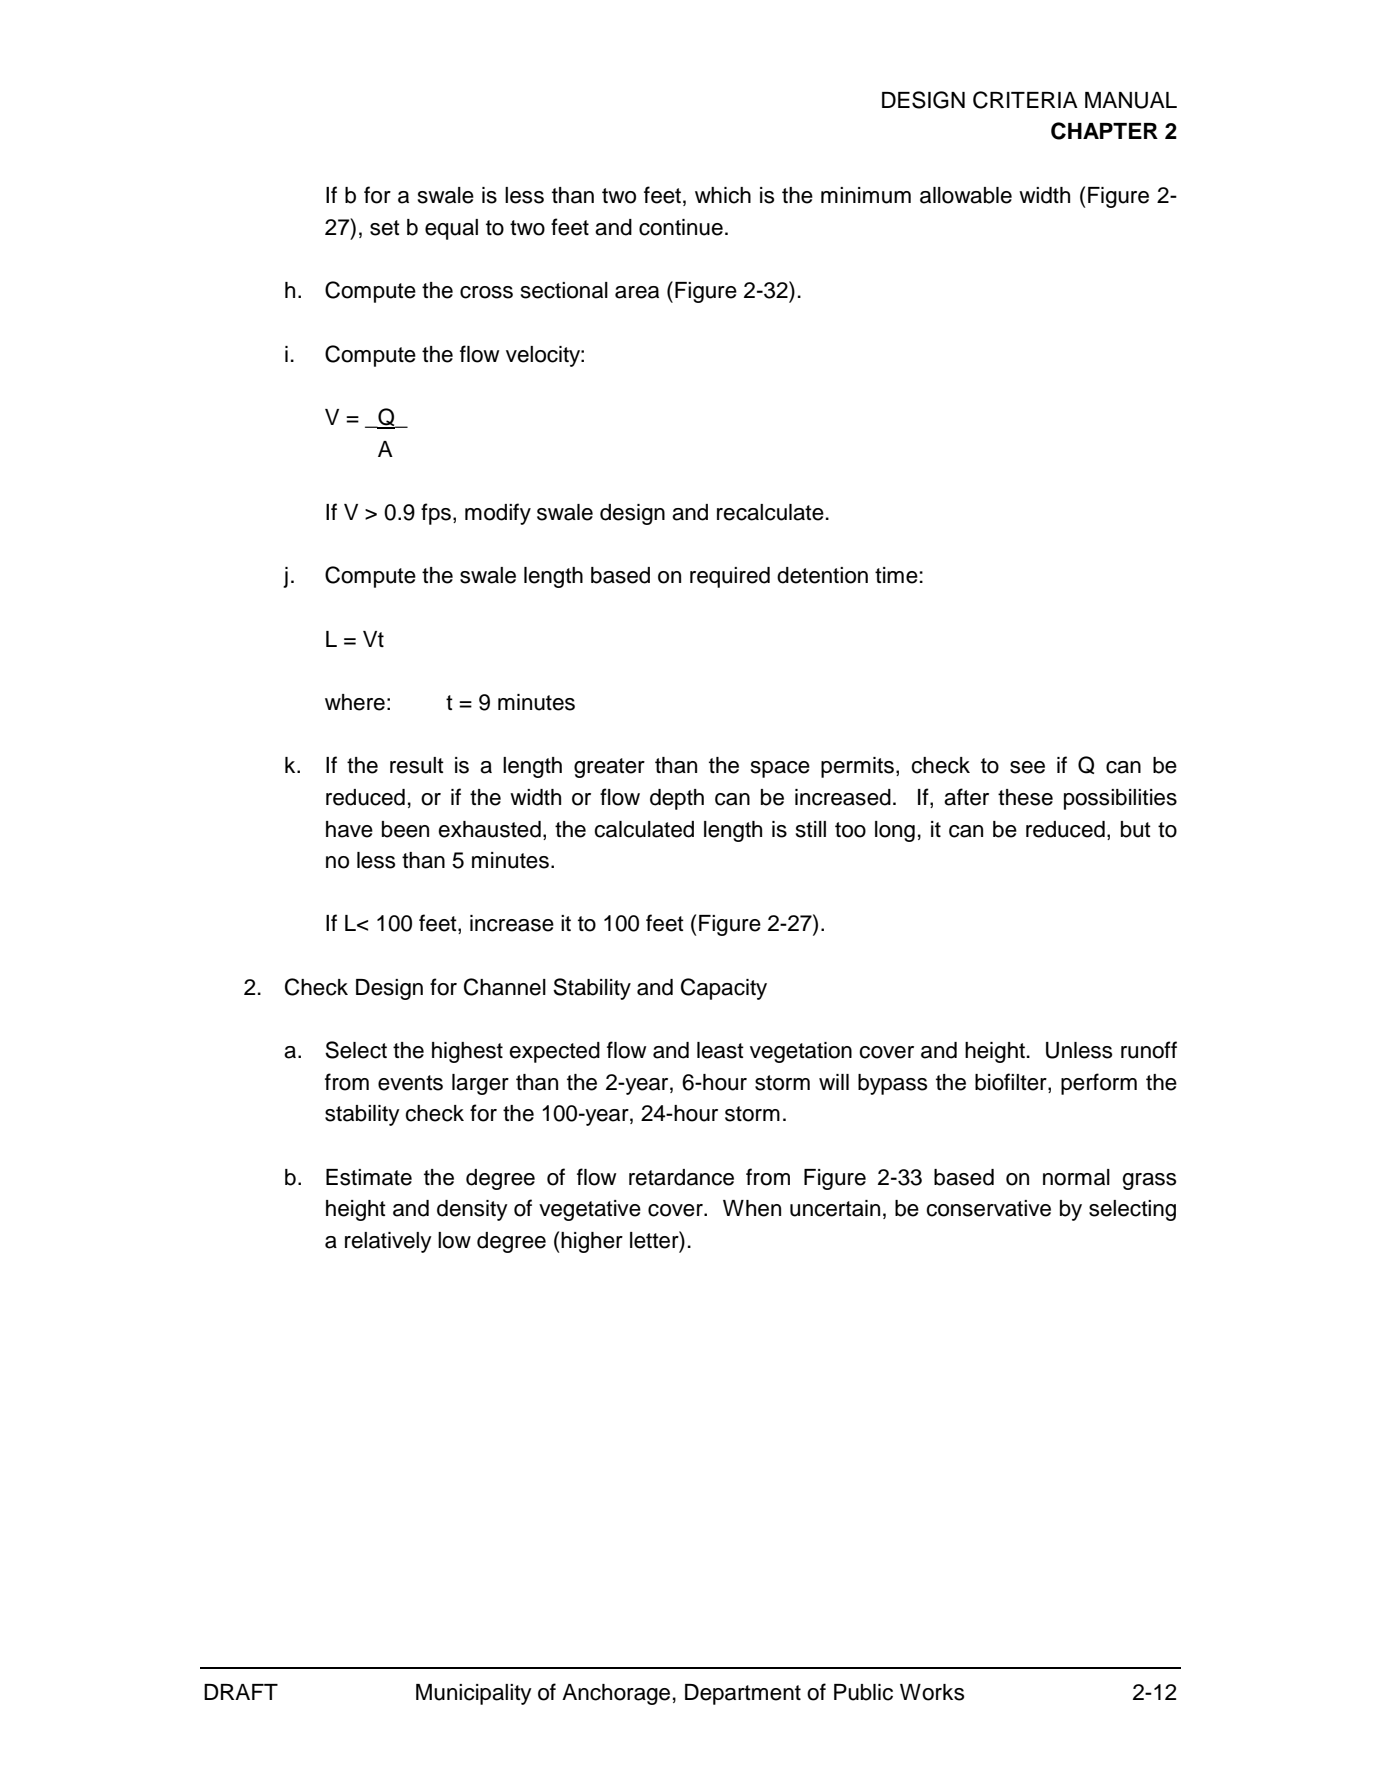 The height and width of the page is (1786, 1380). Describe the element at coordinates (644, 829) in the page. I see `calculated` at that location.
